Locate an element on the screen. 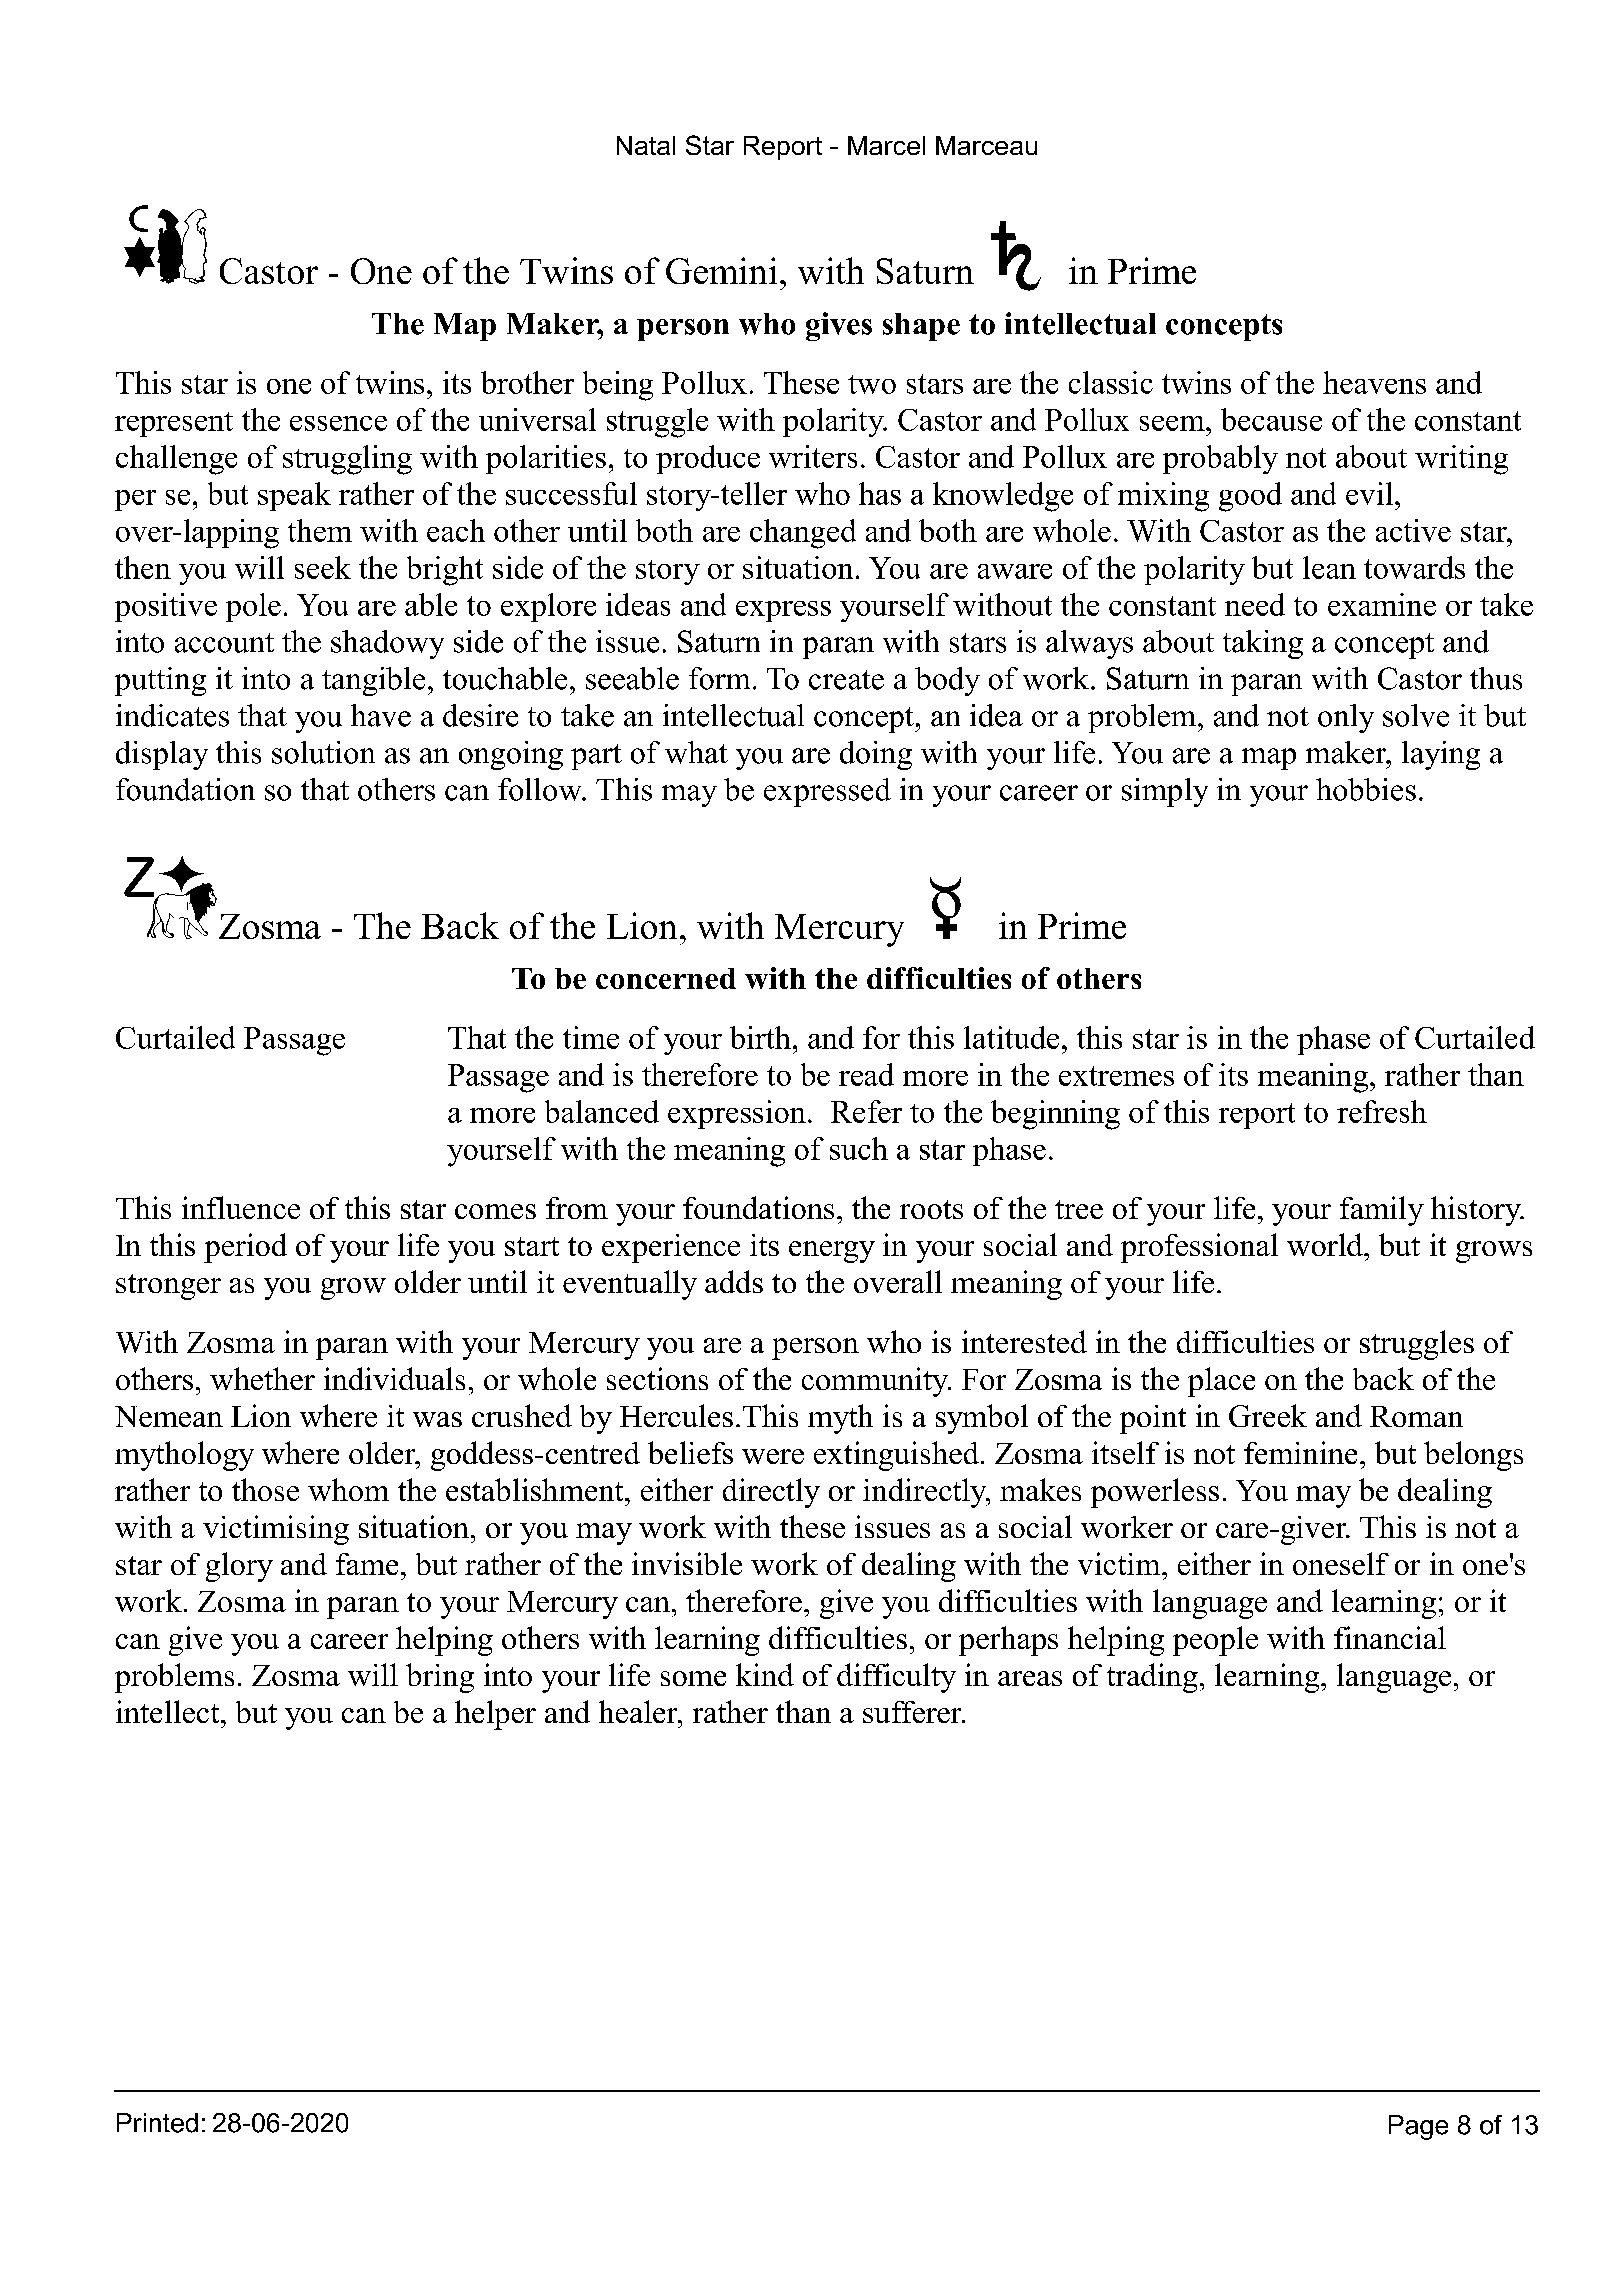 This screenshot has height=2276, width=1609. solution is located at coordinates (323, 752).
